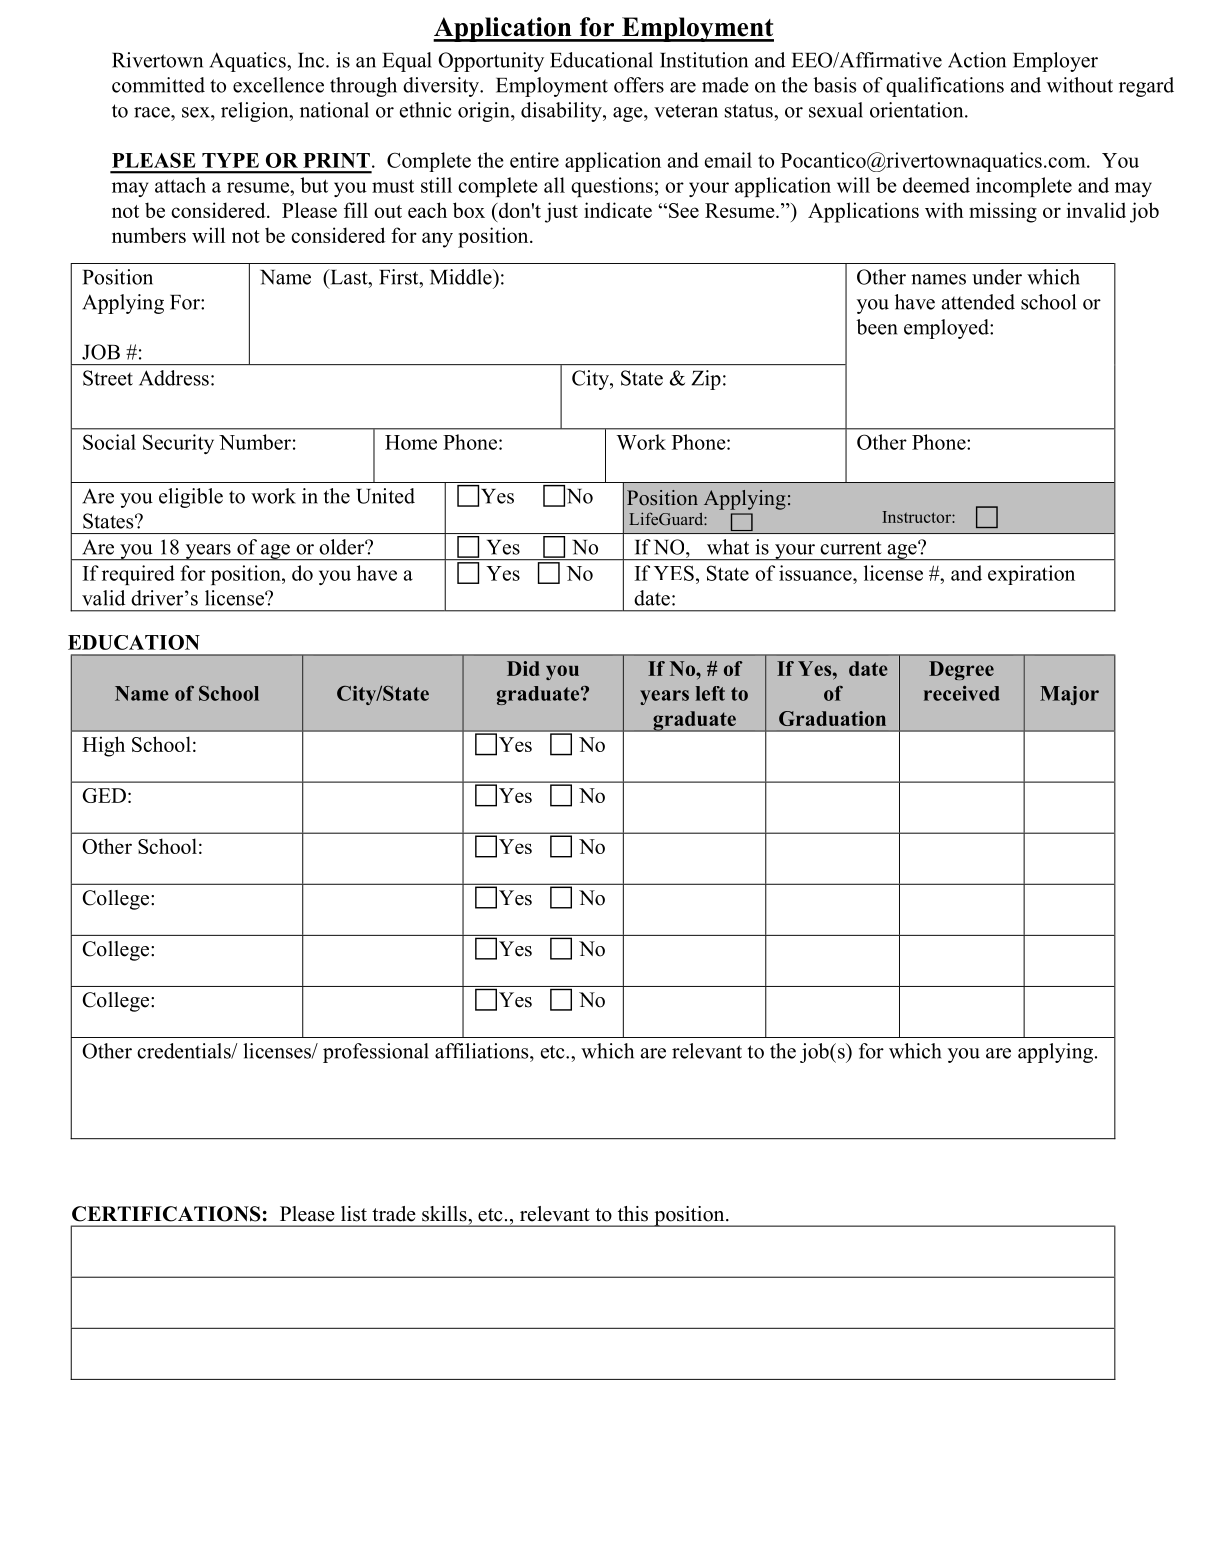 Image resolution: width=1211 pixels, height=1568 pixels. What do you see at coordinates (376, 1053) in the screenshot?
I see `professional` at bounding box center [376, 1053].
